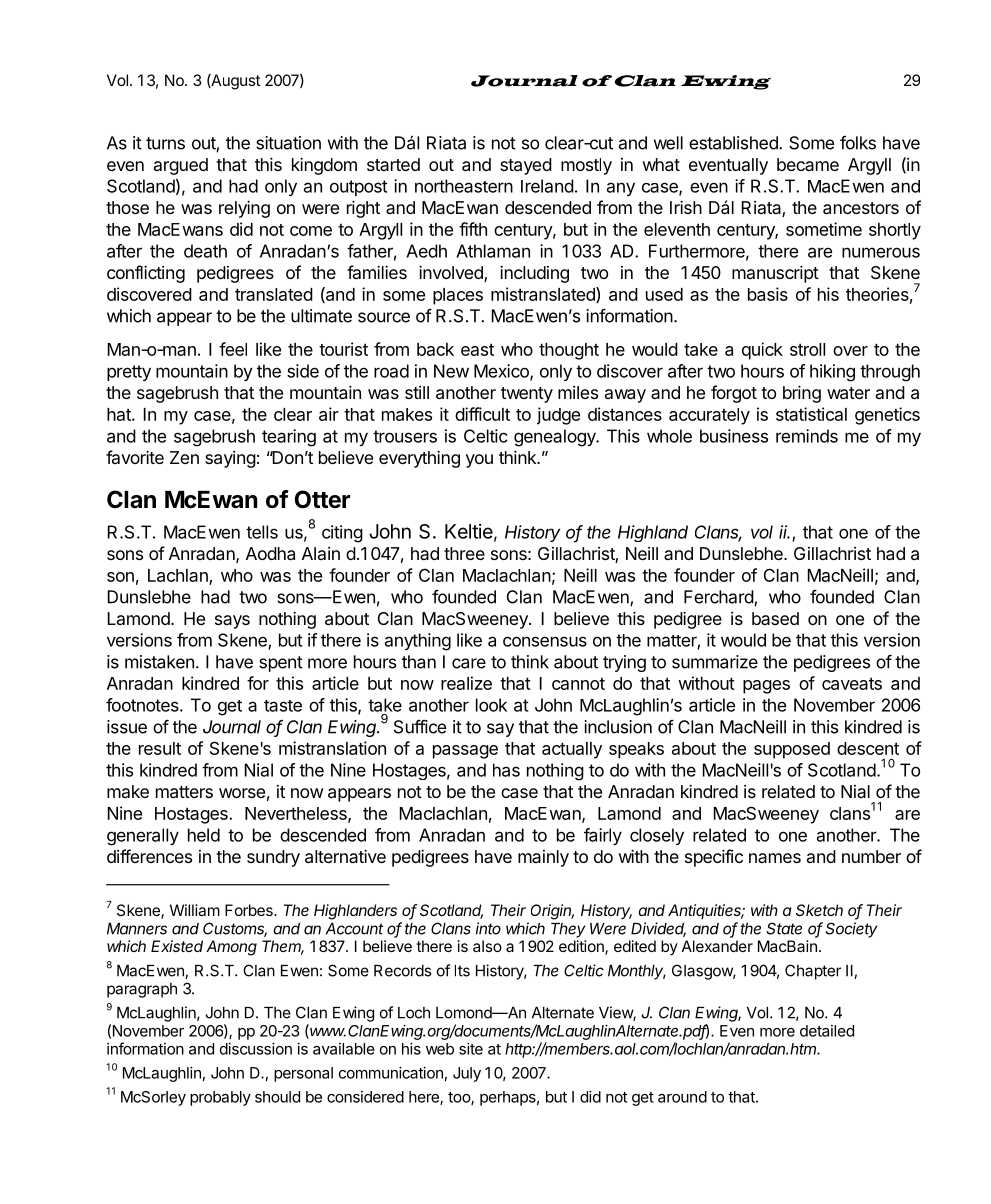 Image resolution: width=991 pixels, height=1204 pixels. I want to click on worse, so click(242, 793).
